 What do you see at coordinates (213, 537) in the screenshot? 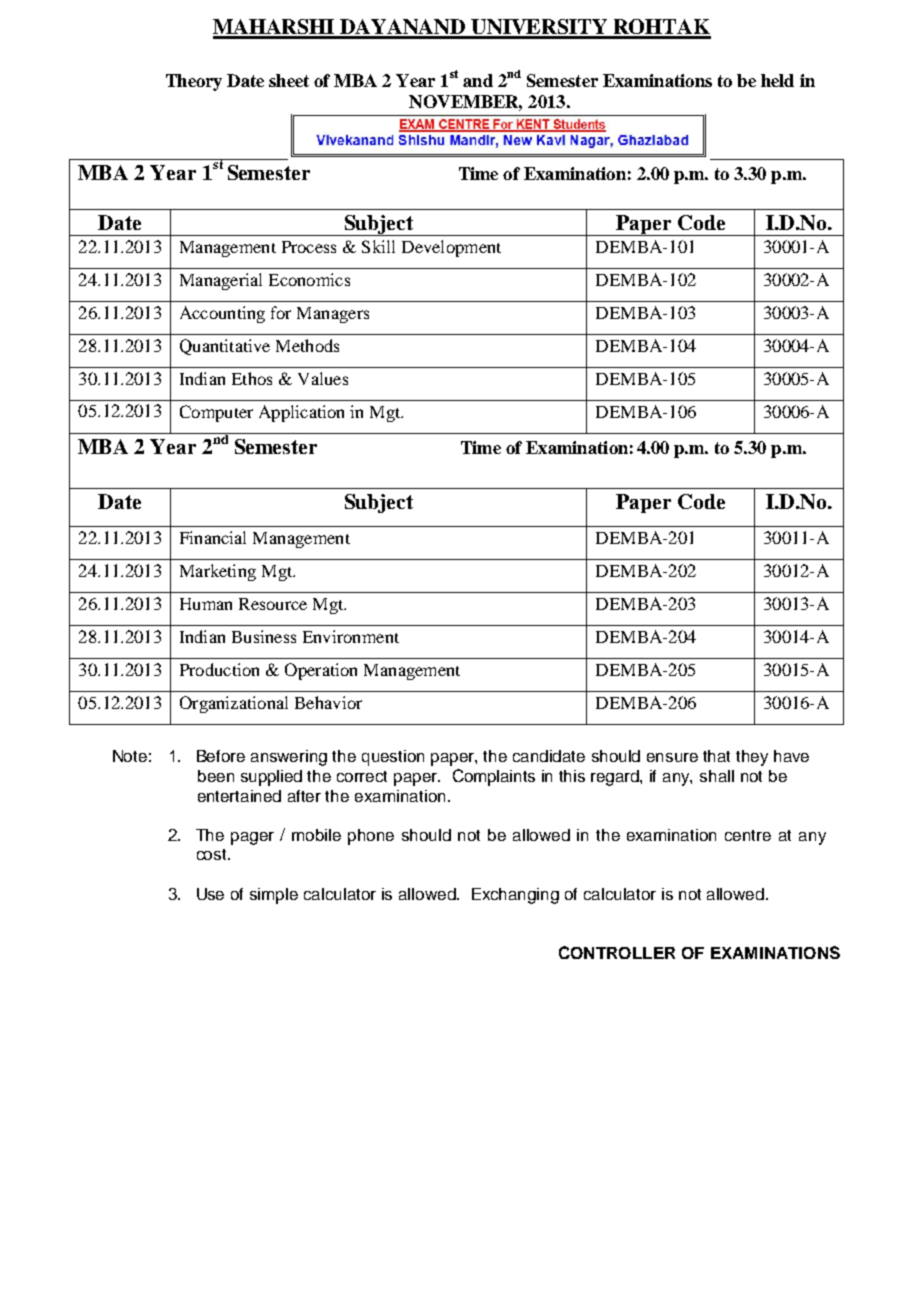
I see `Financial` at bounding box center [213, 537].
